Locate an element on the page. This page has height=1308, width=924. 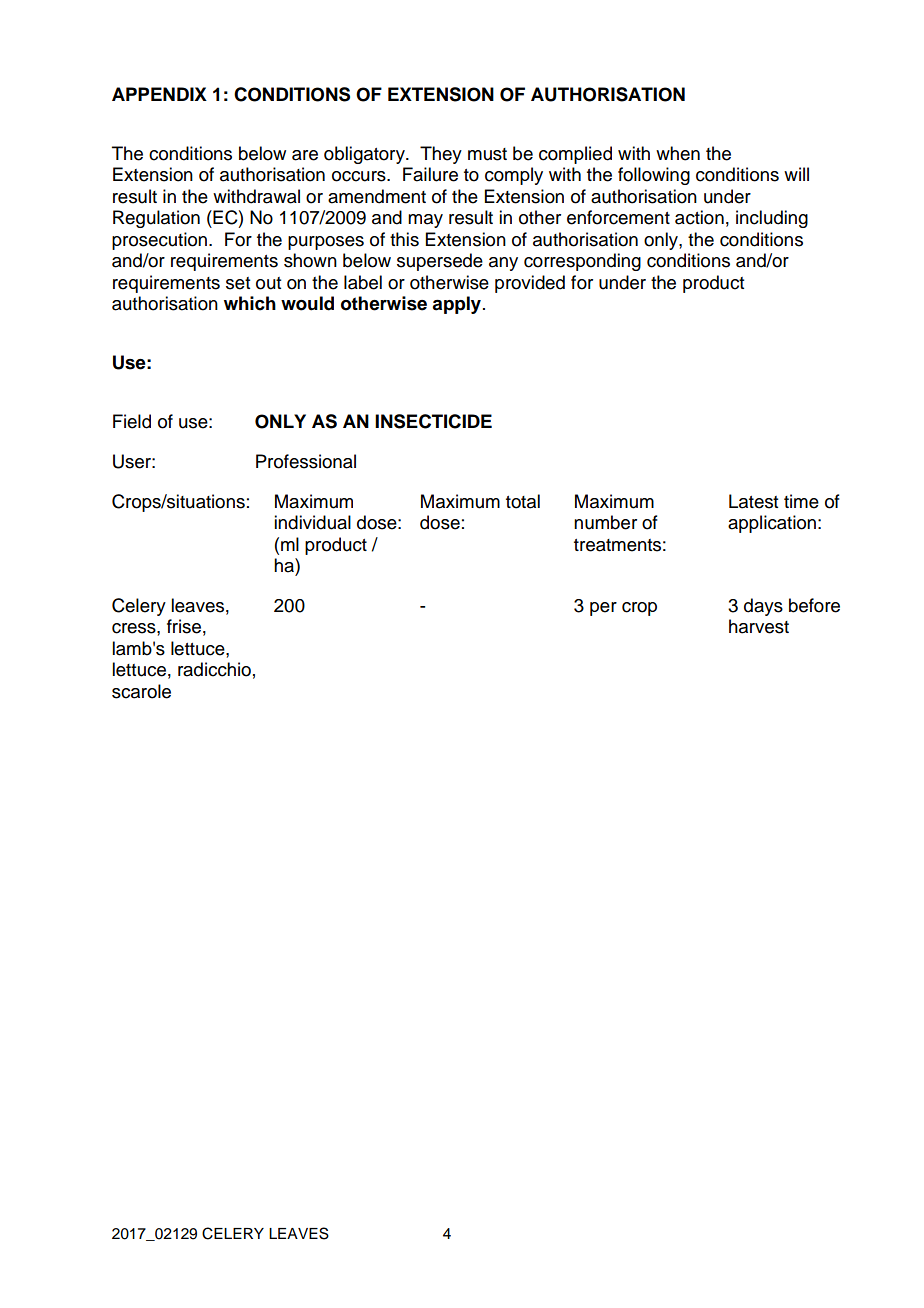
when is located at coordinates (678, 153).
